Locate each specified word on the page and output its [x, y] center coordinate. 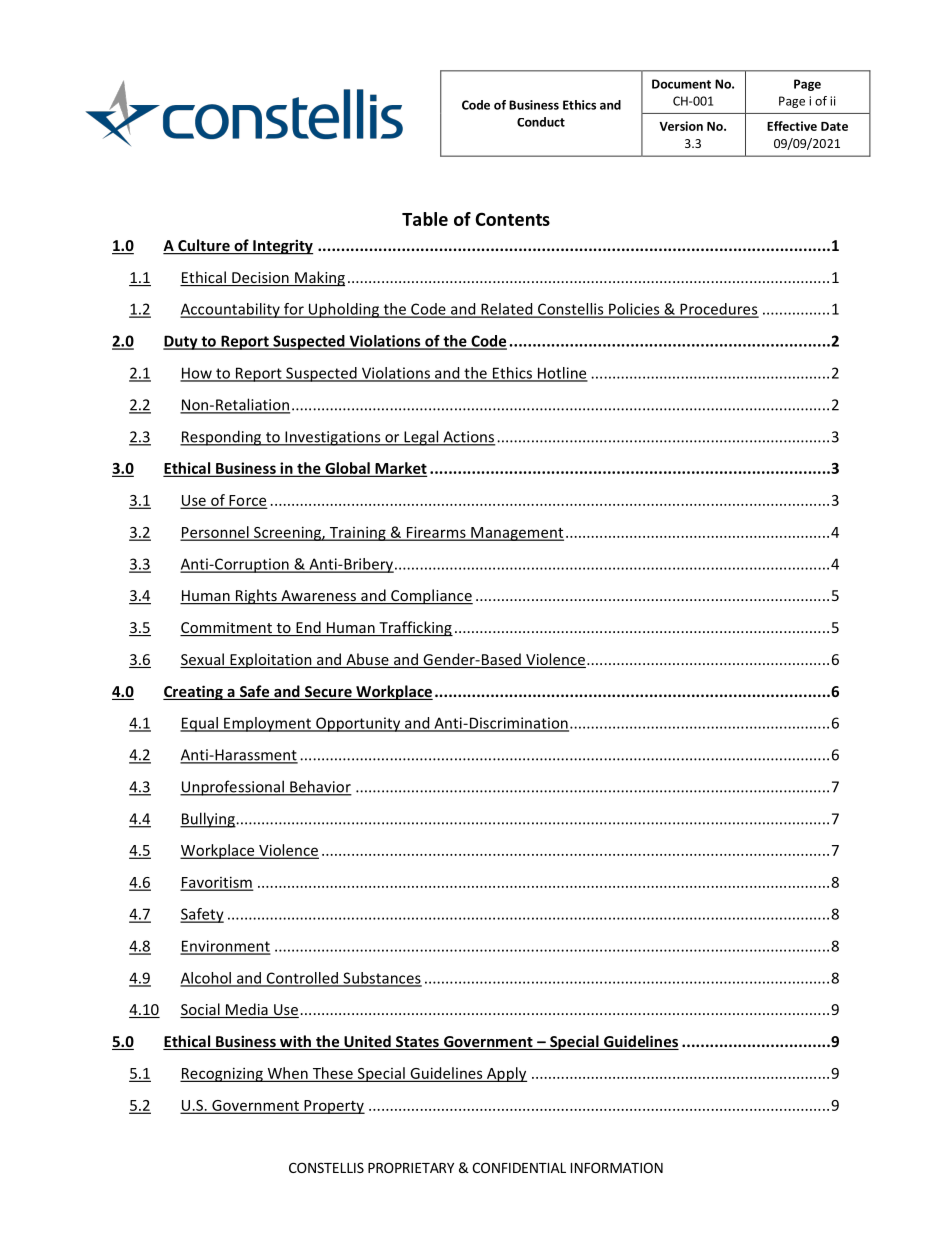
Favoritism [216, 883]
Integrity [282, 247]
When [287, 1074]
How [197, 374]
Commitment [227, 629]
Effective [792, 126]
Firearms [436, 533]
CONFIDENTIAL [519, 1167]
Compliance [431, 597]
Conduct [541, 122]
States [417, 1043]
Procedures [718, 310]
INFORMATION [617, 1167]
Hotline [562, 374]
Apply [506, 1074]
